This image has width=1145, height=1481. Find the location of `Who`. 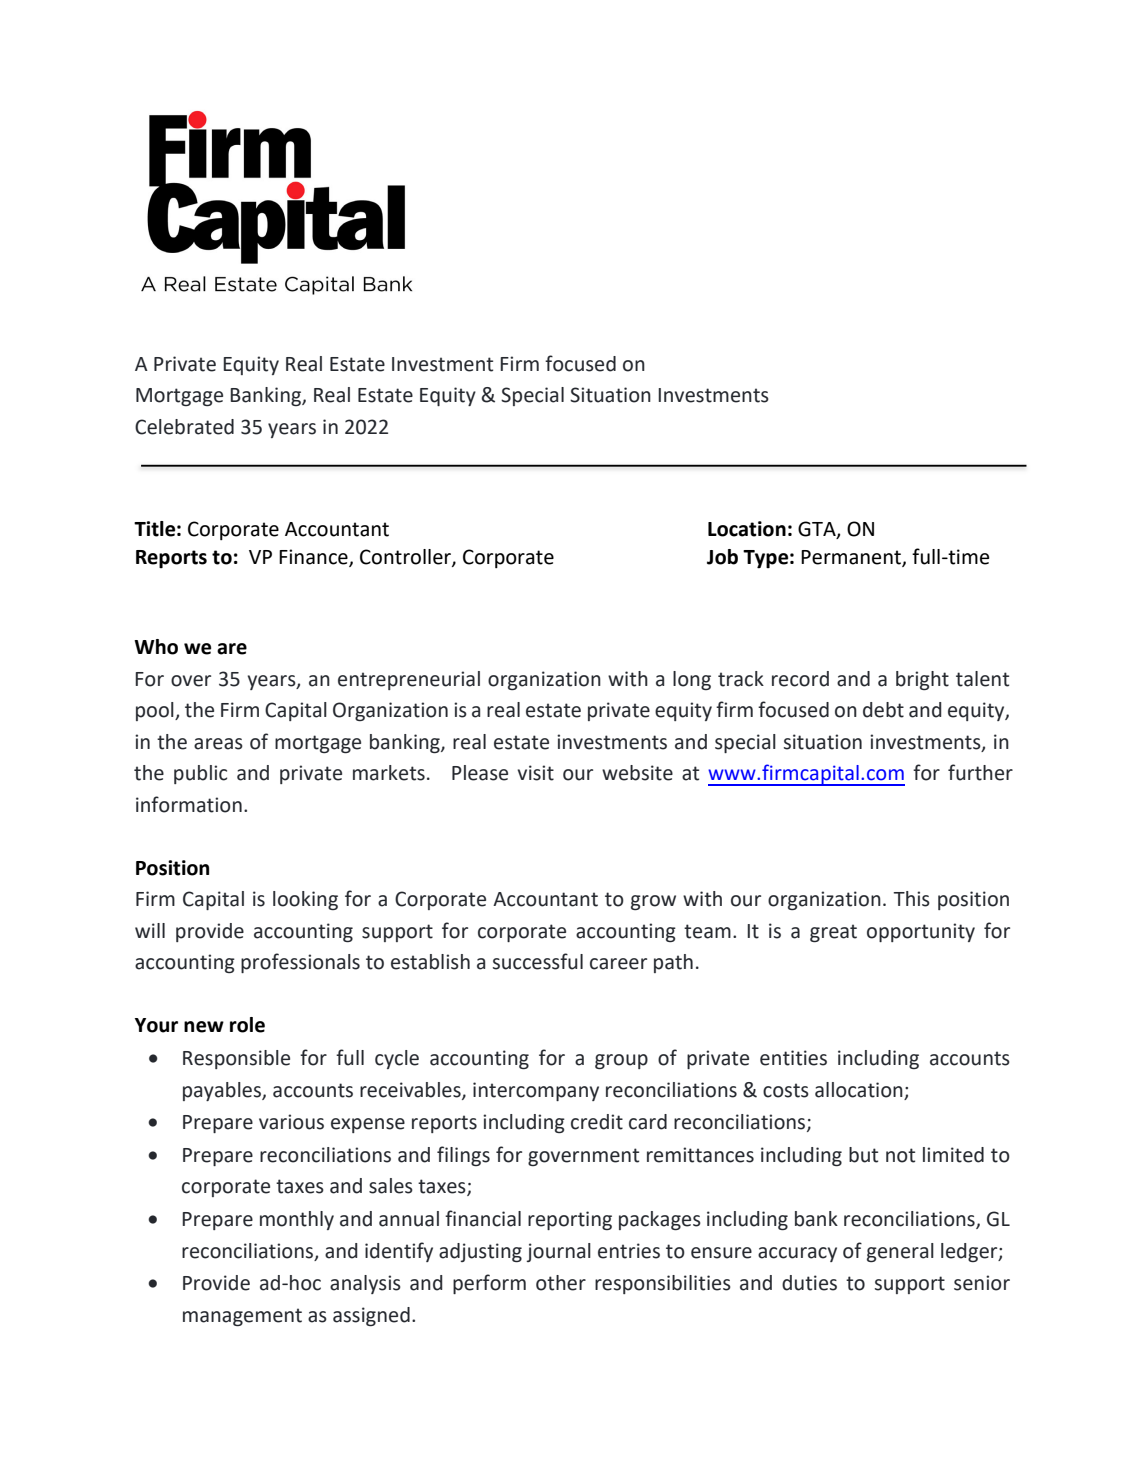

Who is located at coordinates (156, 647).
